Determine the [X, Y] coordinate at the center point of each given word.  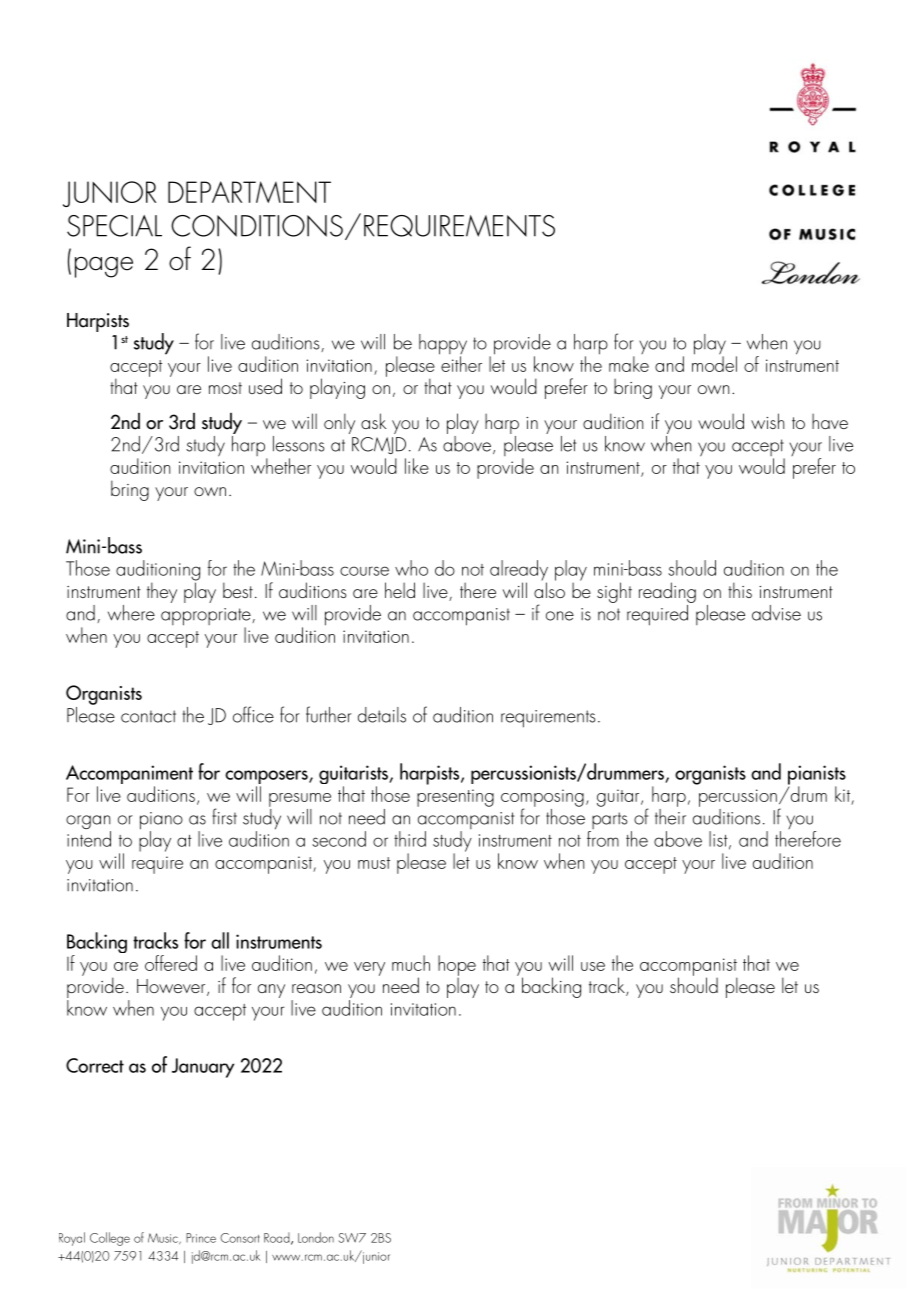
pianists [817, 776]
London [316, 1237]
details [382, 715]
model [714, 363]
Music [164, 1239]
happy [443, 345]
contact [148, 716]
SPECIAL [114, 226]
